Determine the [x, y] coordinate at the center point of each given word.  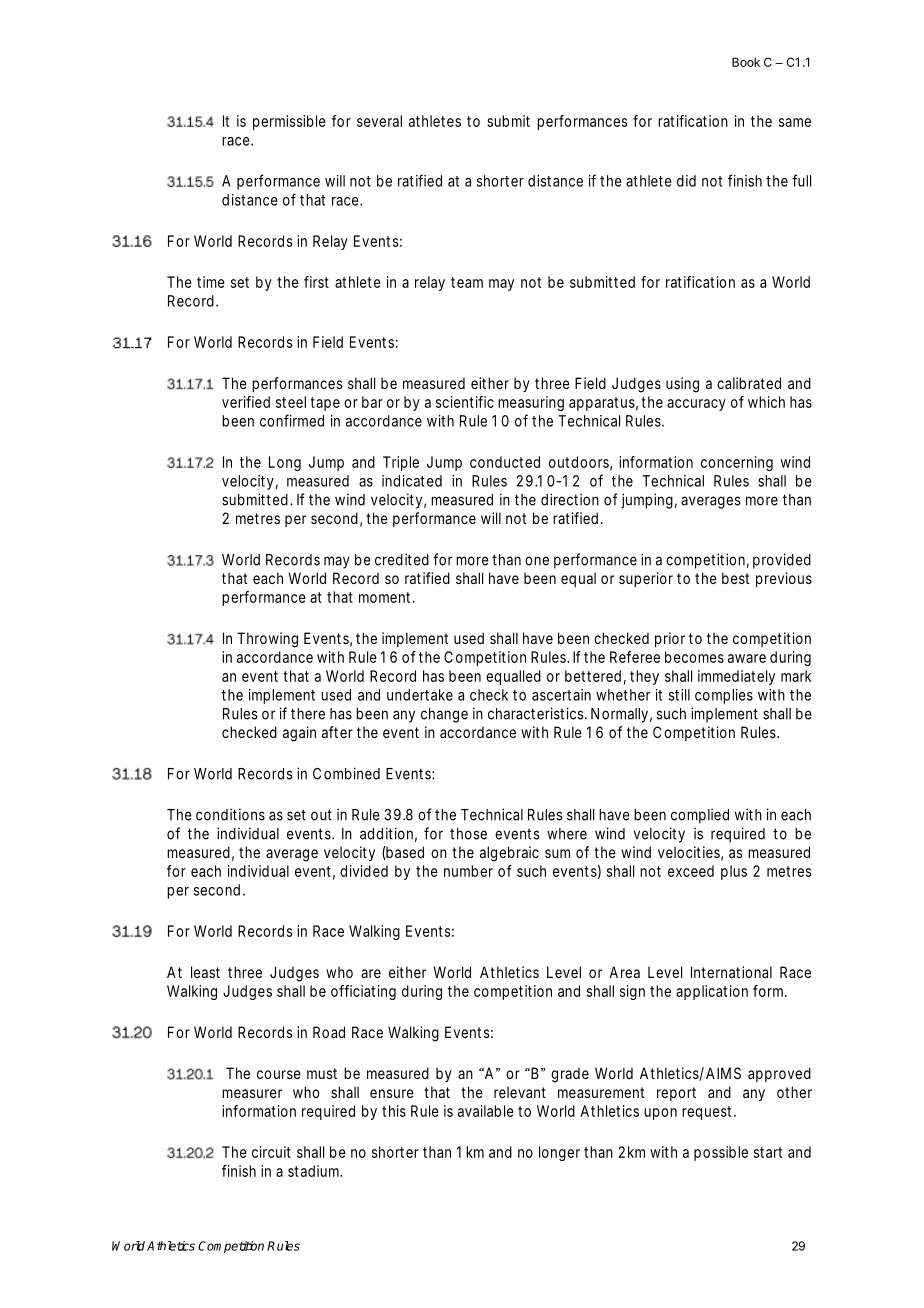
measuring [531, 403]
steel [291, 402]
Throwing [267, 640]
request [709, 1113]
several [379, 121]
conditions [230, 814]
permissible [289, 122]
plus [734, 872]
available [486, 1111]
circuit [271, 1152]
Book [746, 62]
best [736, 578]
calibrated [749, 383]
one [537, 561]
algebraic [509, 854]
